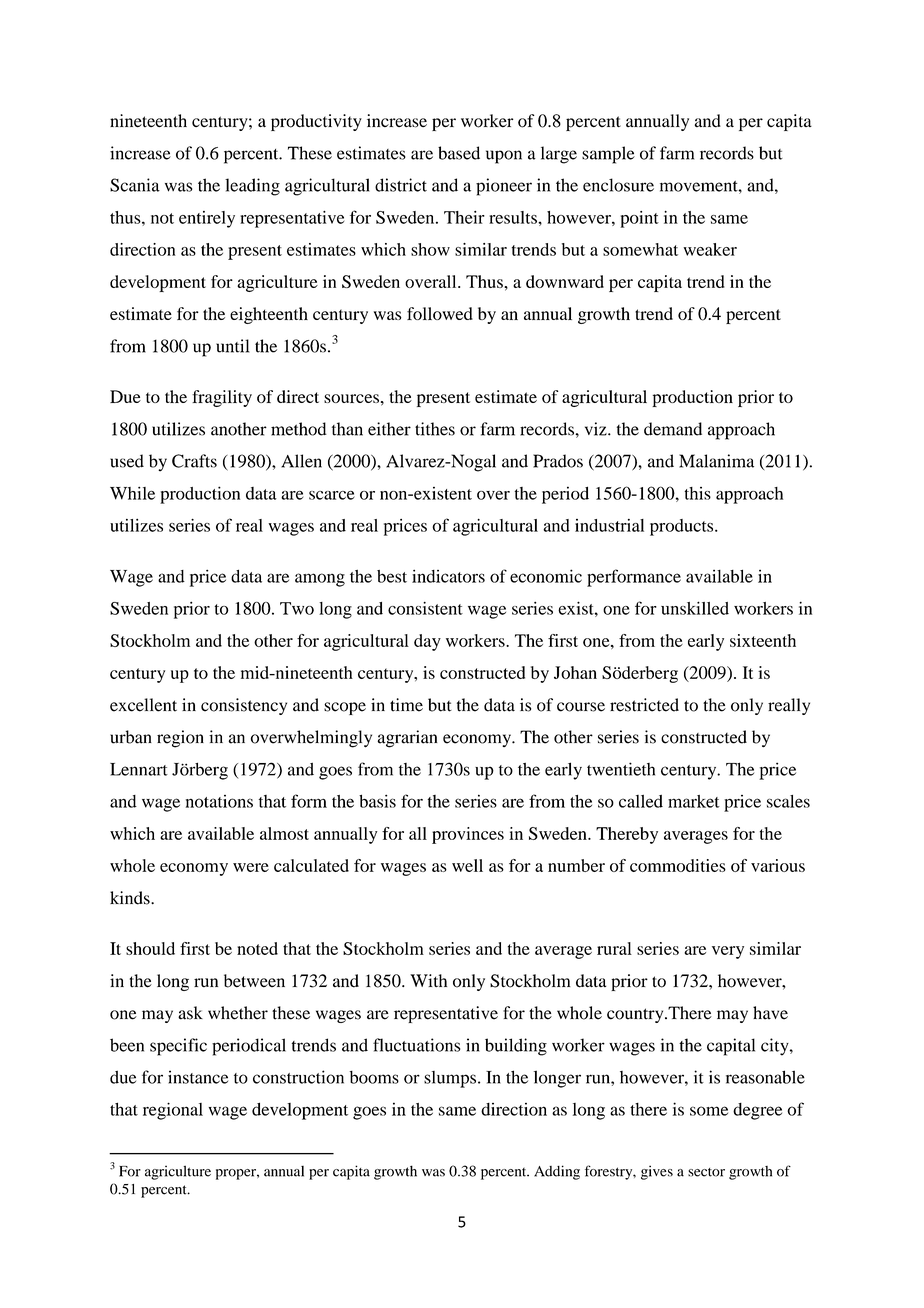  What do you see at coordinates (222, 398) in the document?
I see `fragility` at bounding box center [222, 398].
